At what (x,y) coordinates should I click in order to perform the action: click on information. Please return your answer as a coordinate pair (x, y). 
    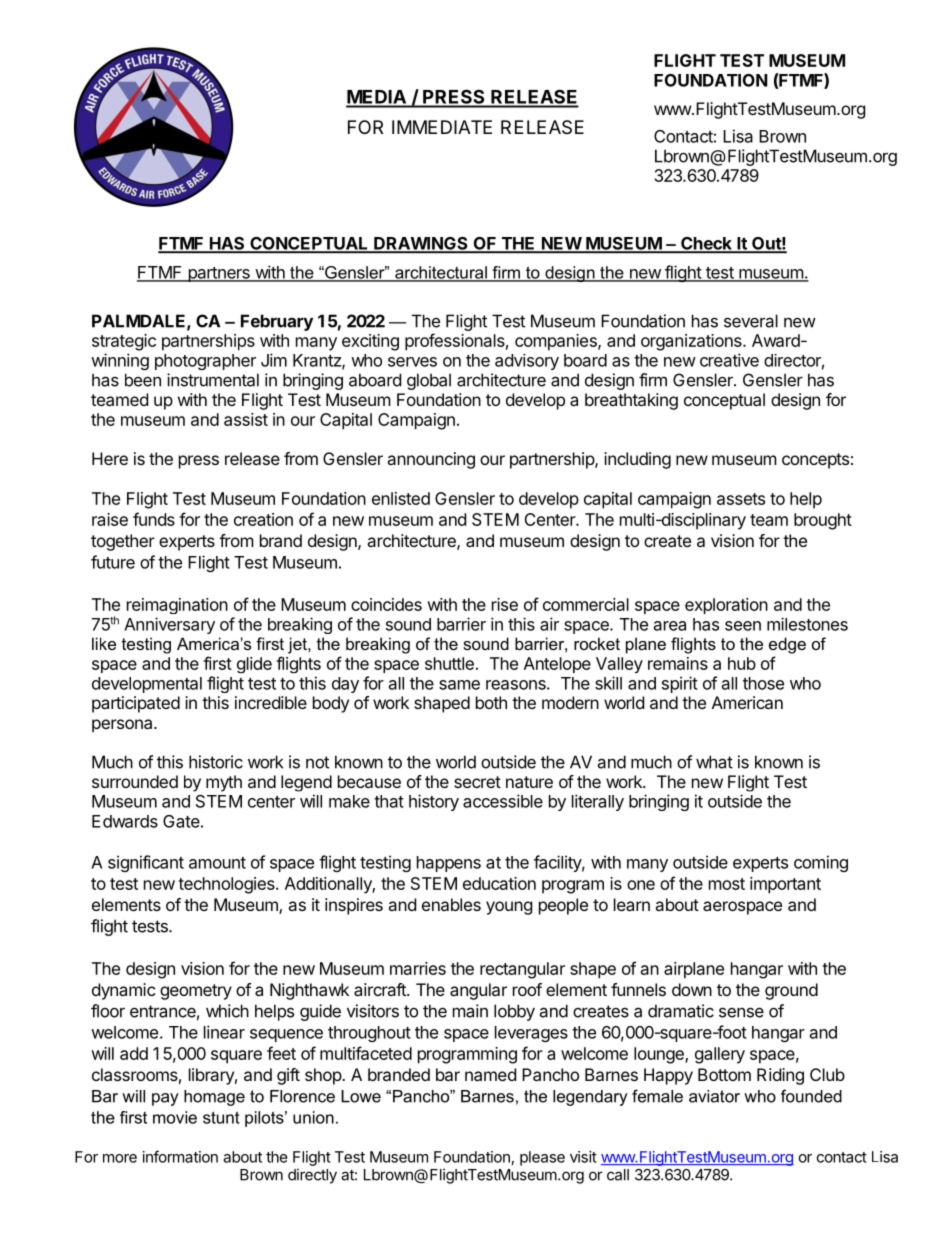
    Looking at the image, I should click on (180, 1156).
